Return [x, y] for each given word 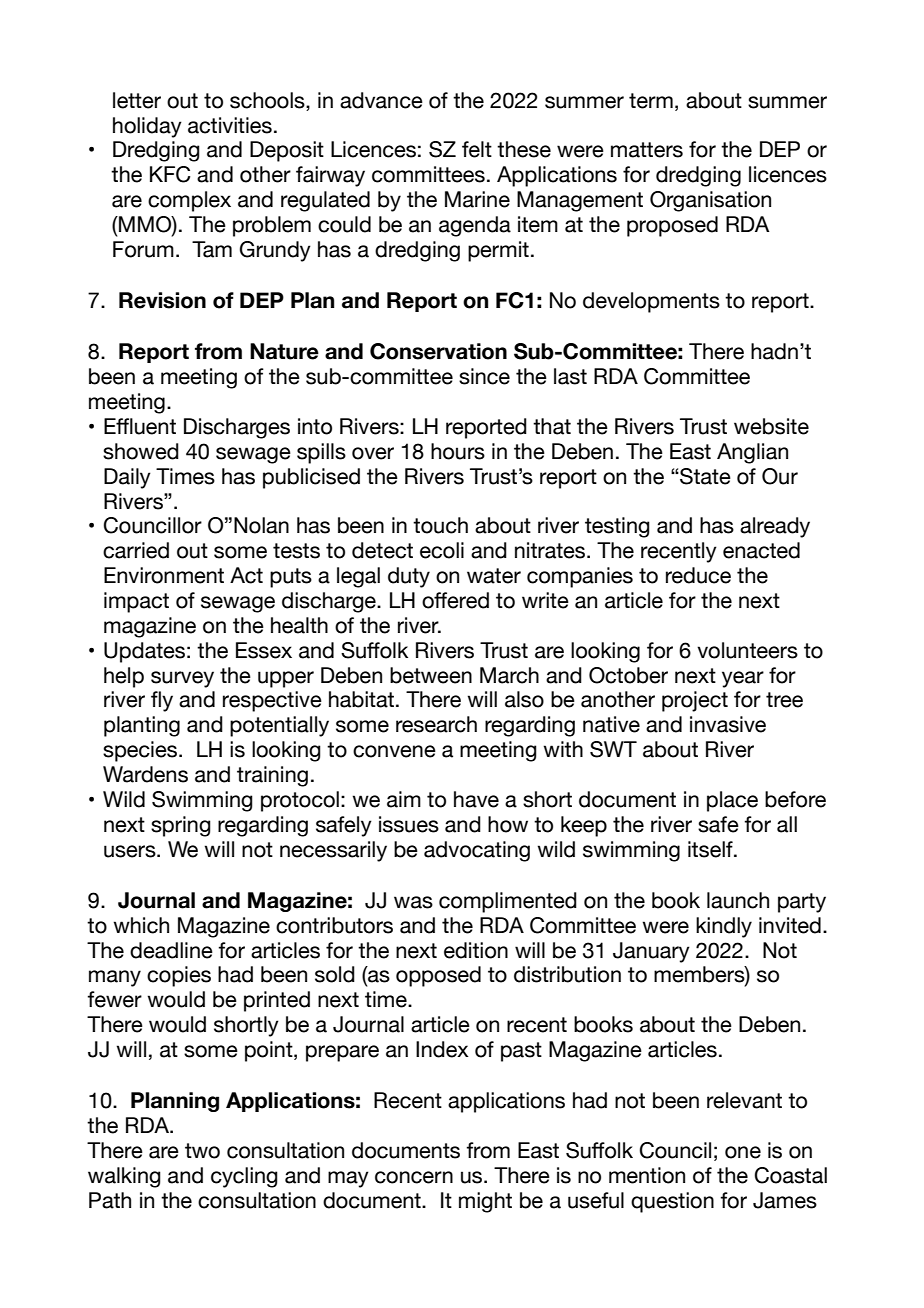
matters [647, 150]
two [202, 1151]
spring [181, 826]
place [732, 801]
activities [230, 125]
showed [141, 451]
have [476, 799]
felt [477, 149]
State [704, 476]
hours [458, 451]
